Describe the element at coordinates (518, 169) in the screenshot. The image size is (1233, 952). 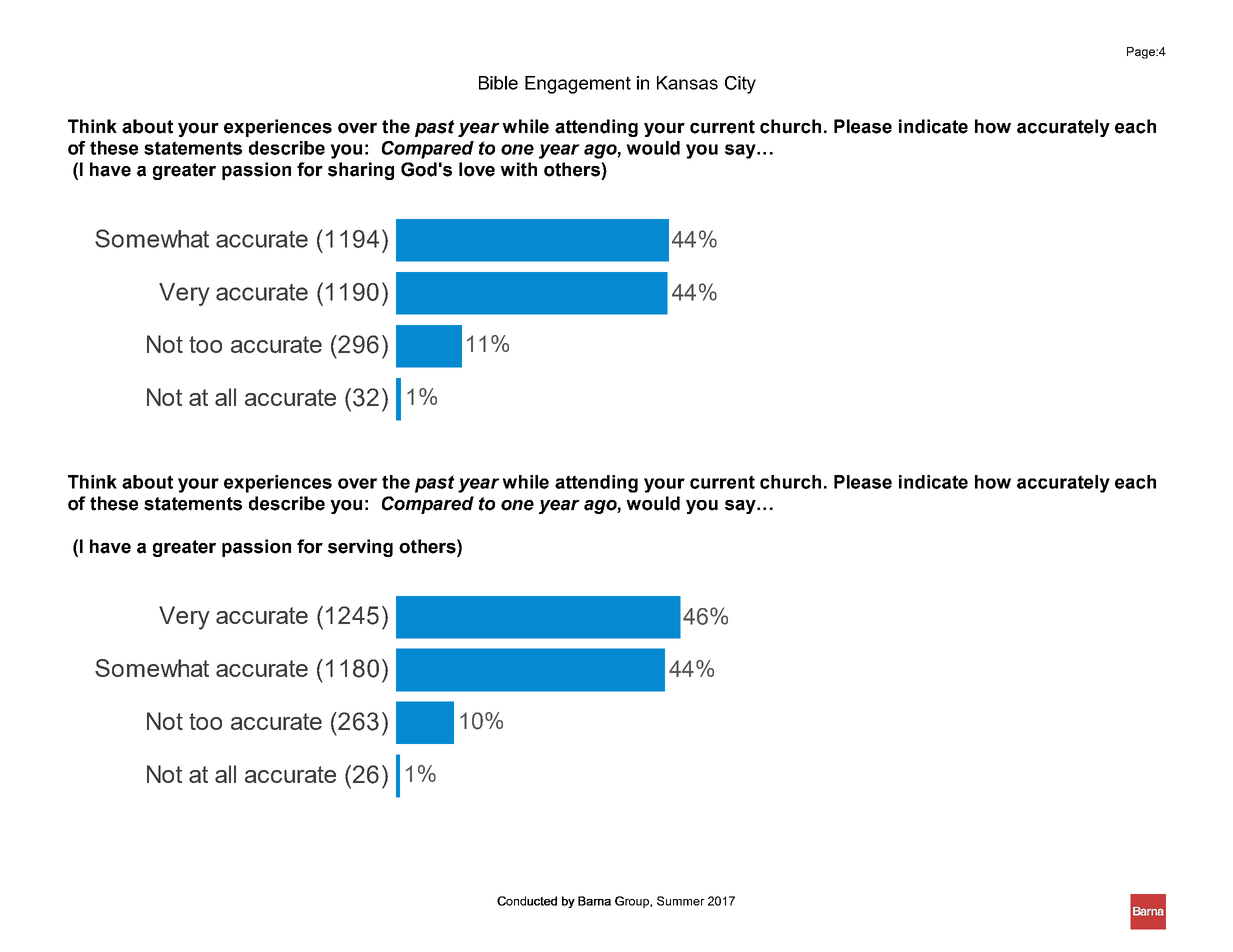
I see `with` at that location.
